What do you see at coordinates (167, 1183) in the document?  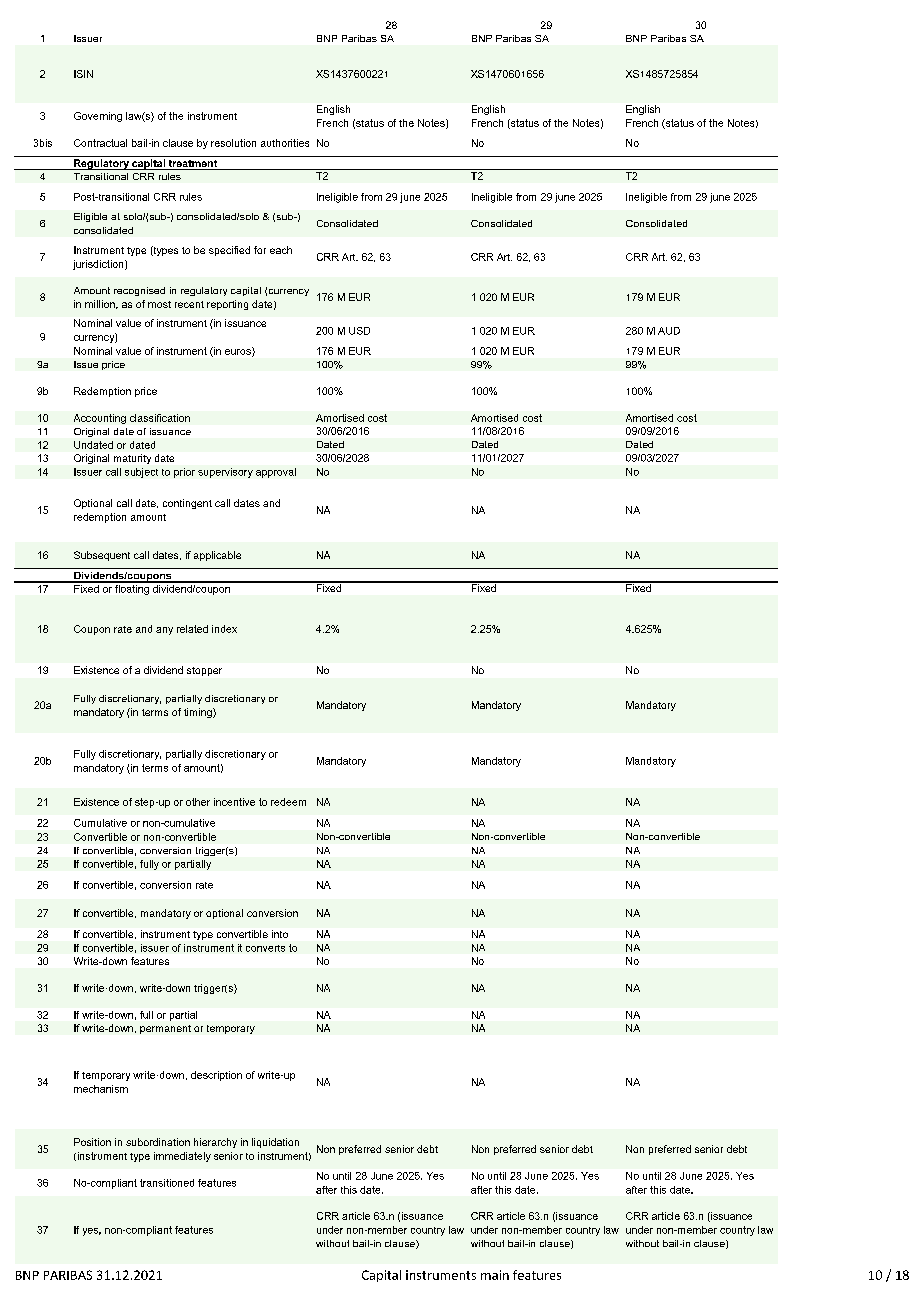 I see `transitioned` at bounding box center [167, 1183].
